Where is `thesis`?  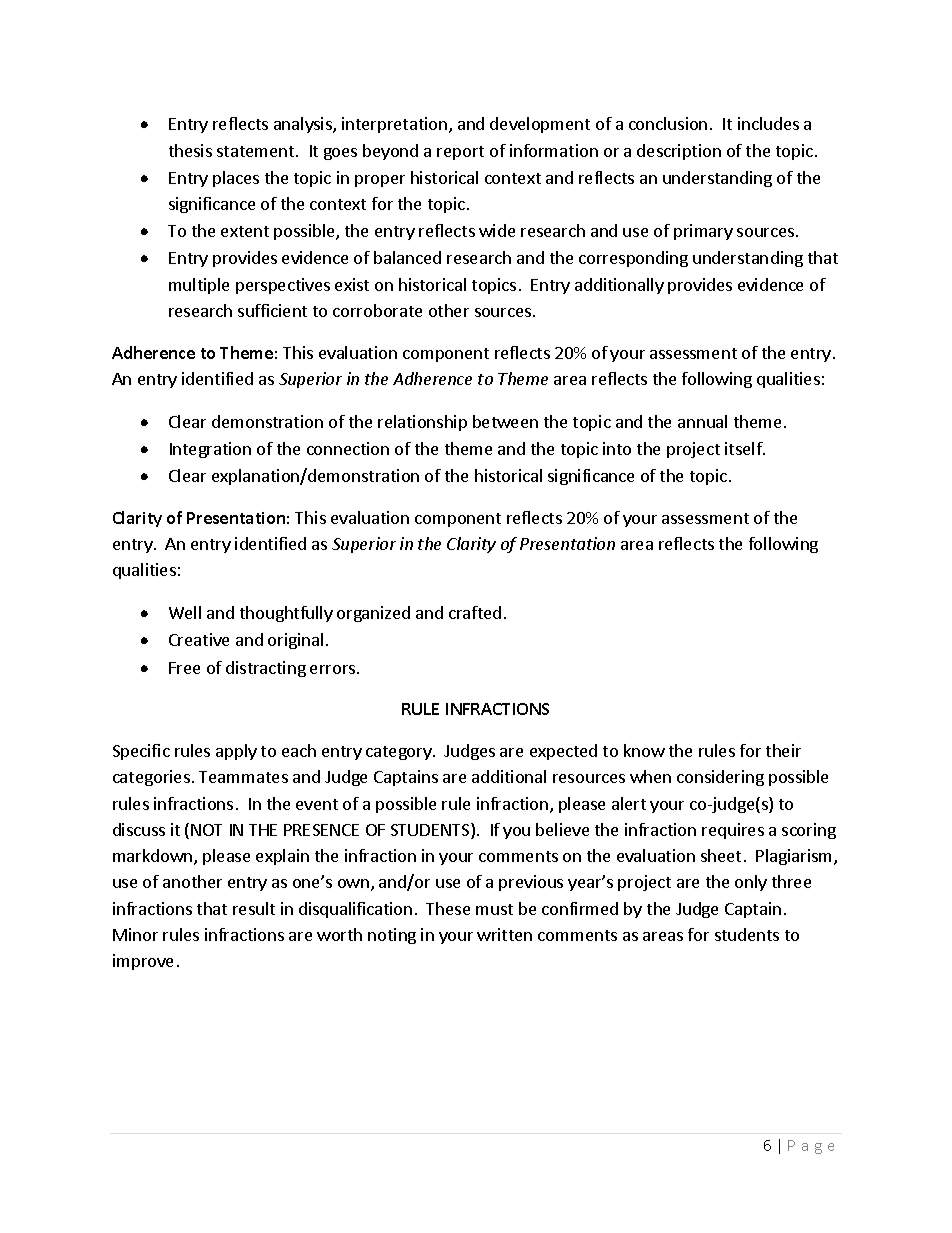
thesis is located at coordinates (190, 150).
